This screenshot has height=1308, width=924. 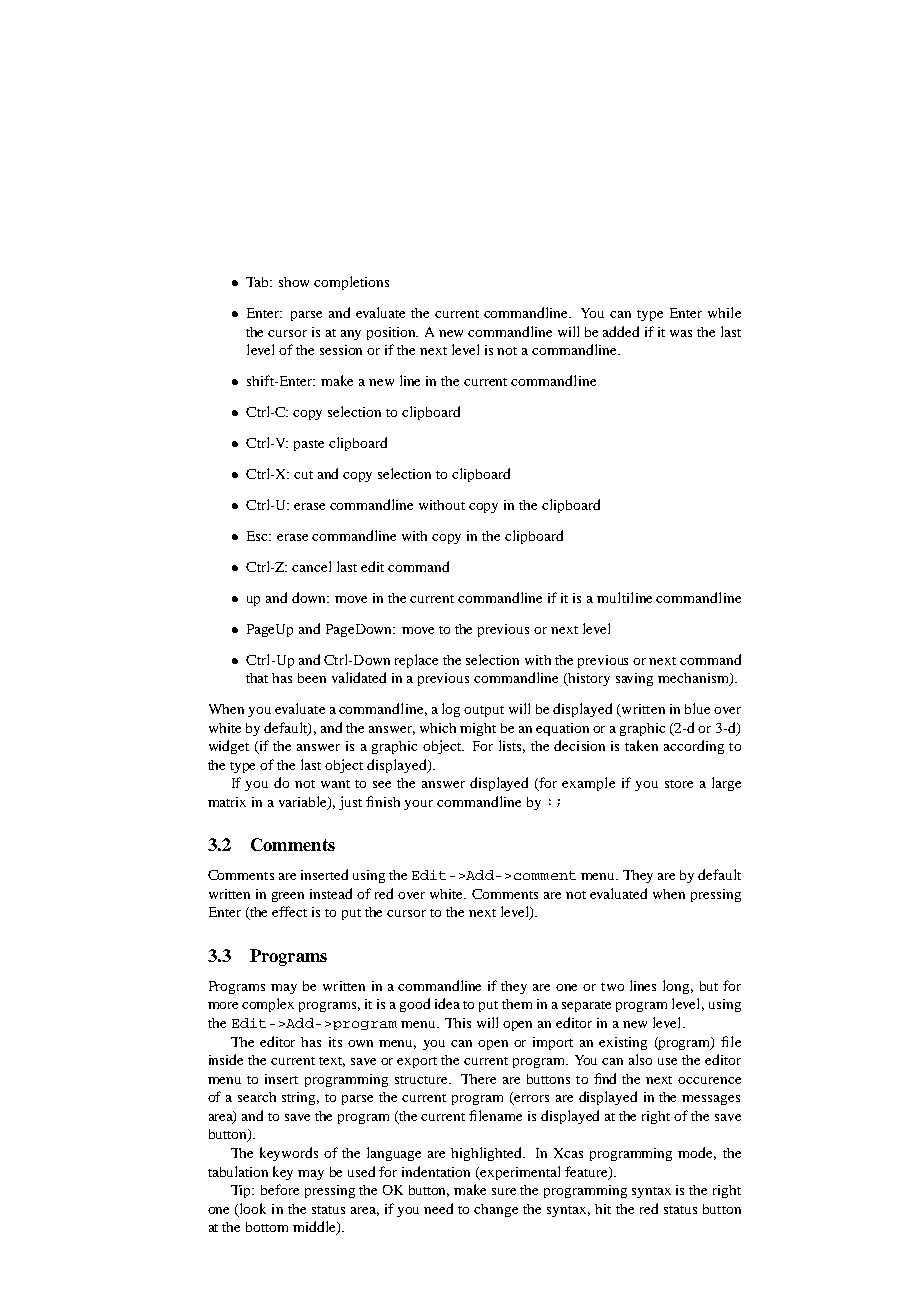 I want to click on change, so click(x=496, y=1210).
